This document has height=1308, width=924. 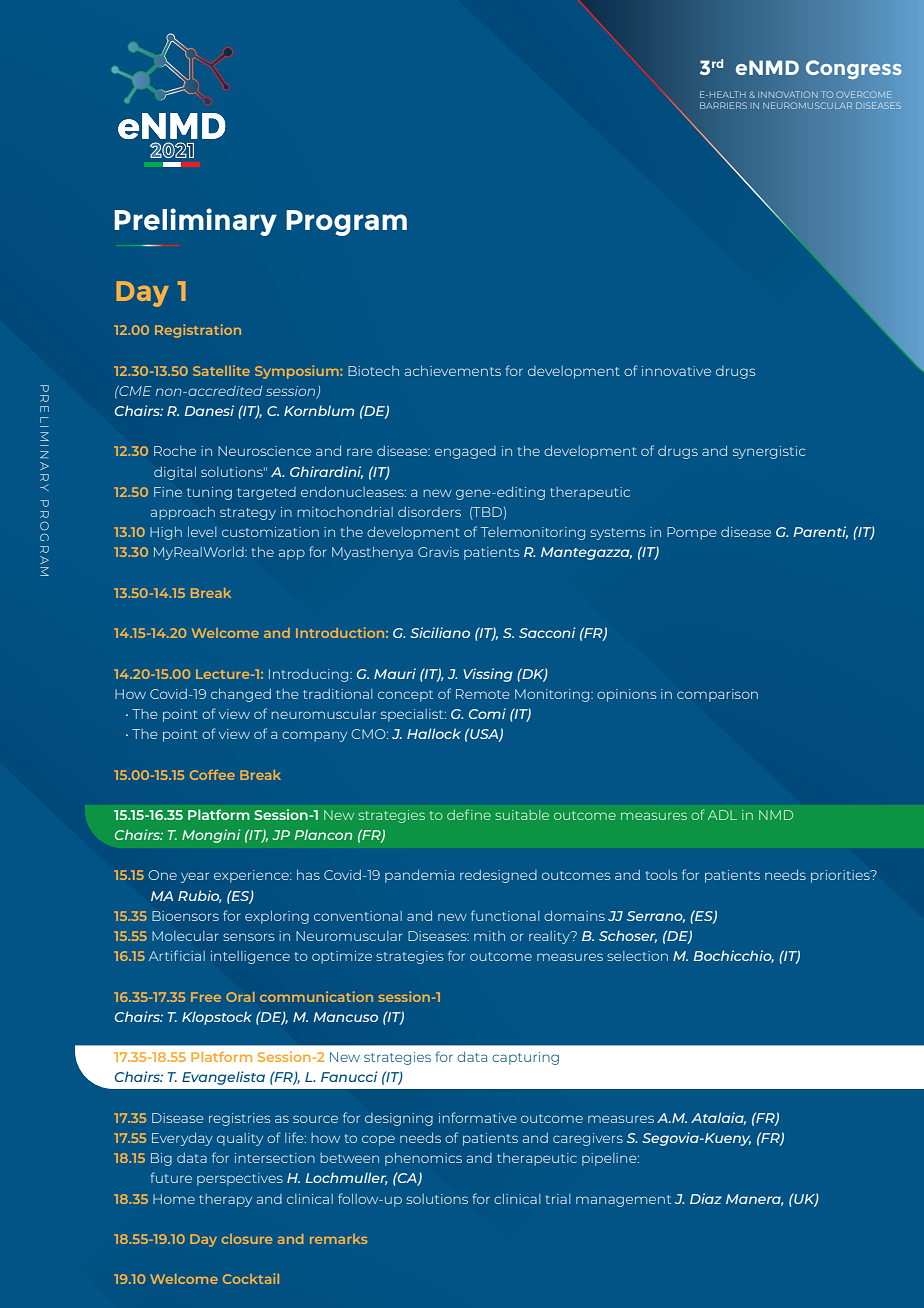 I want to click on closure, so click(x=247, y=1239).
